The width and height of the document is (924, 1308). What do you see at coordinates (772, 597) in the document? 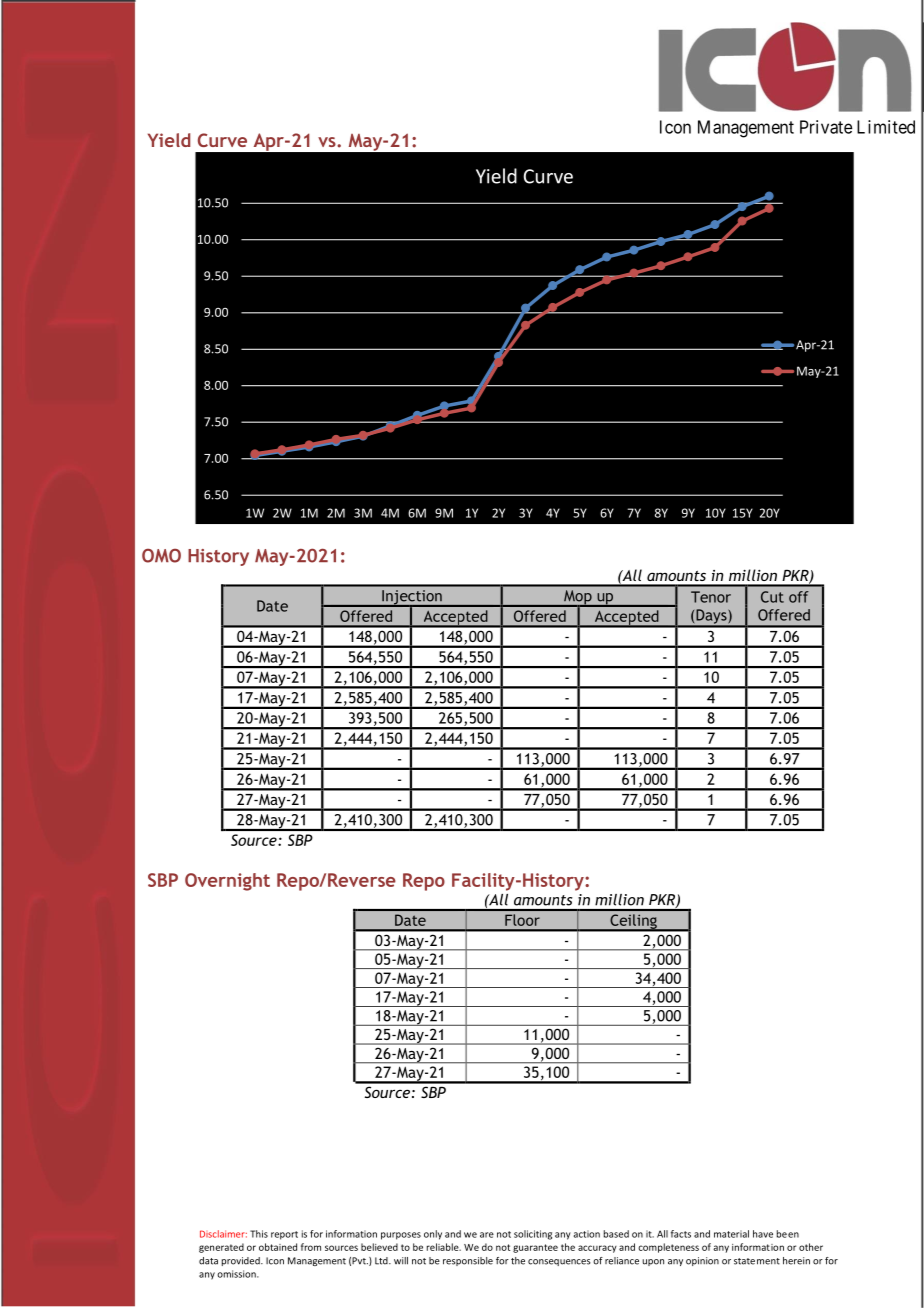
I see `Cut` at bounding box center [772, 597].
